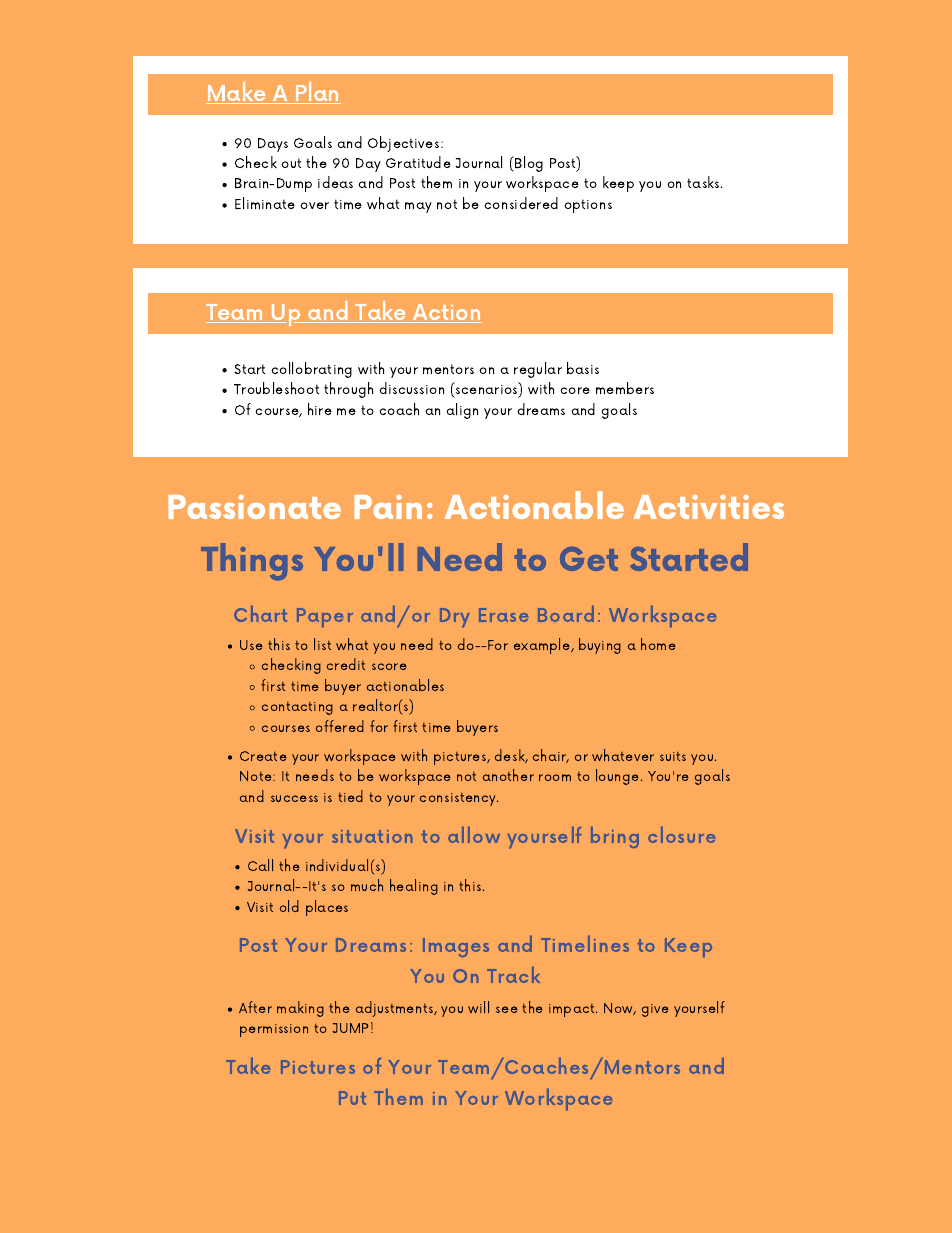  I want to click on will, so click(478, 1007).
